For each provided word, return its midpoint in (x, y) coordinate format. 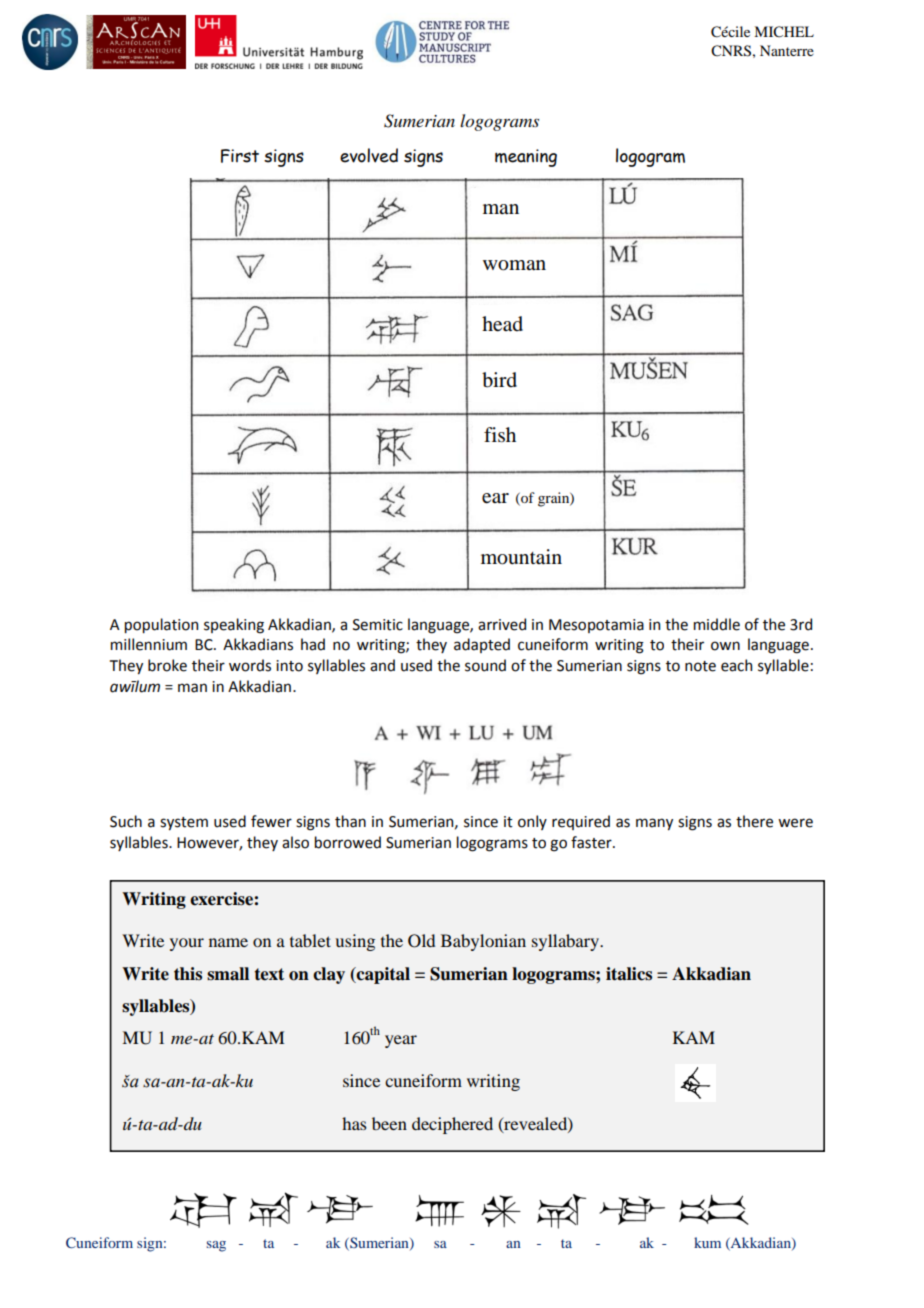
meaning (526, 158)
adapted (482, 645)
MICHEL (784, 32)
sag (216, 1246)
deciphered (452, 1125)
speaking (234, 626)
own (725, 646)
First (240, 156)
